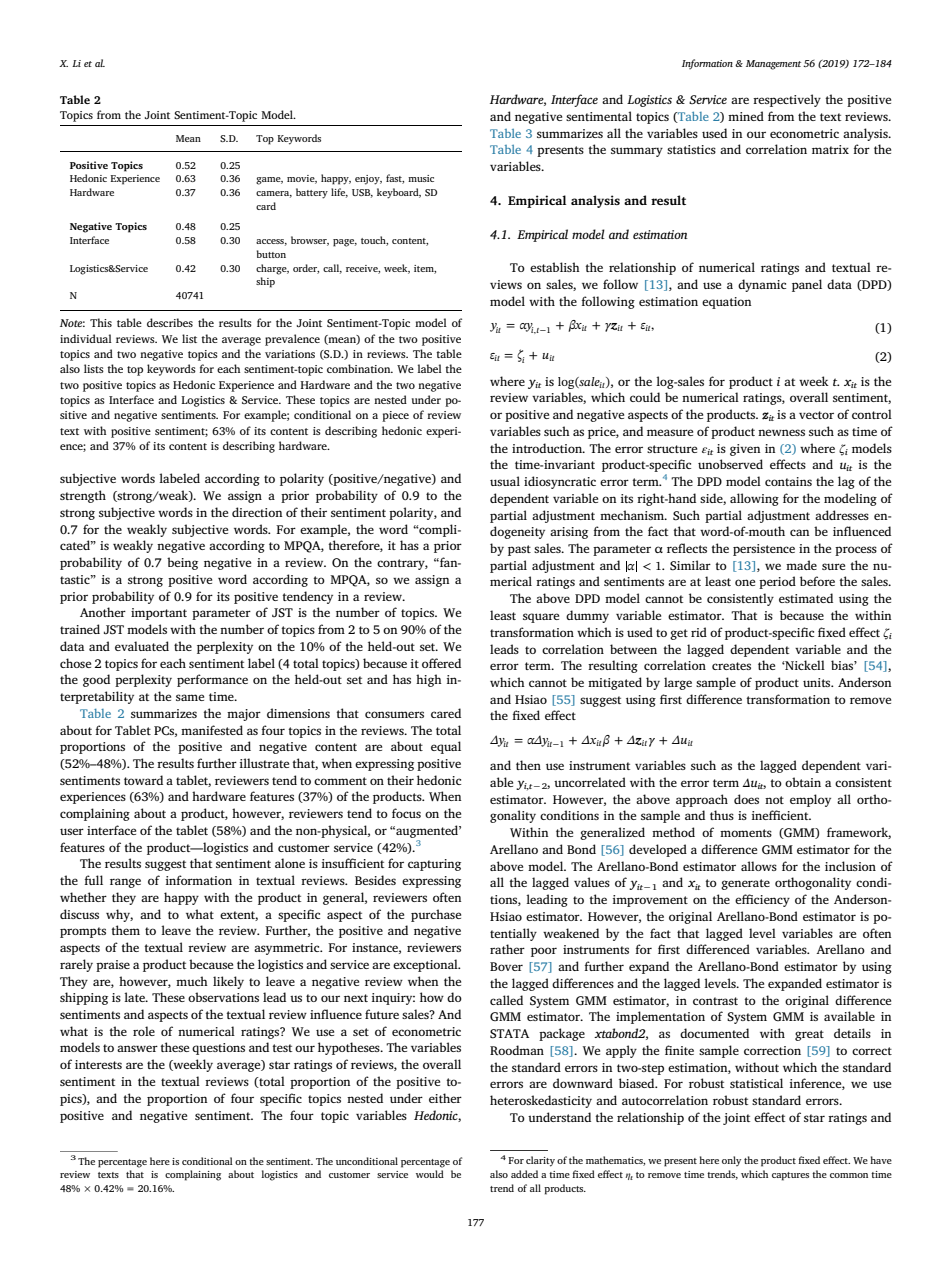 The height and width of the image is (1270, 952). I want to click on piece, so click(395, 416).
